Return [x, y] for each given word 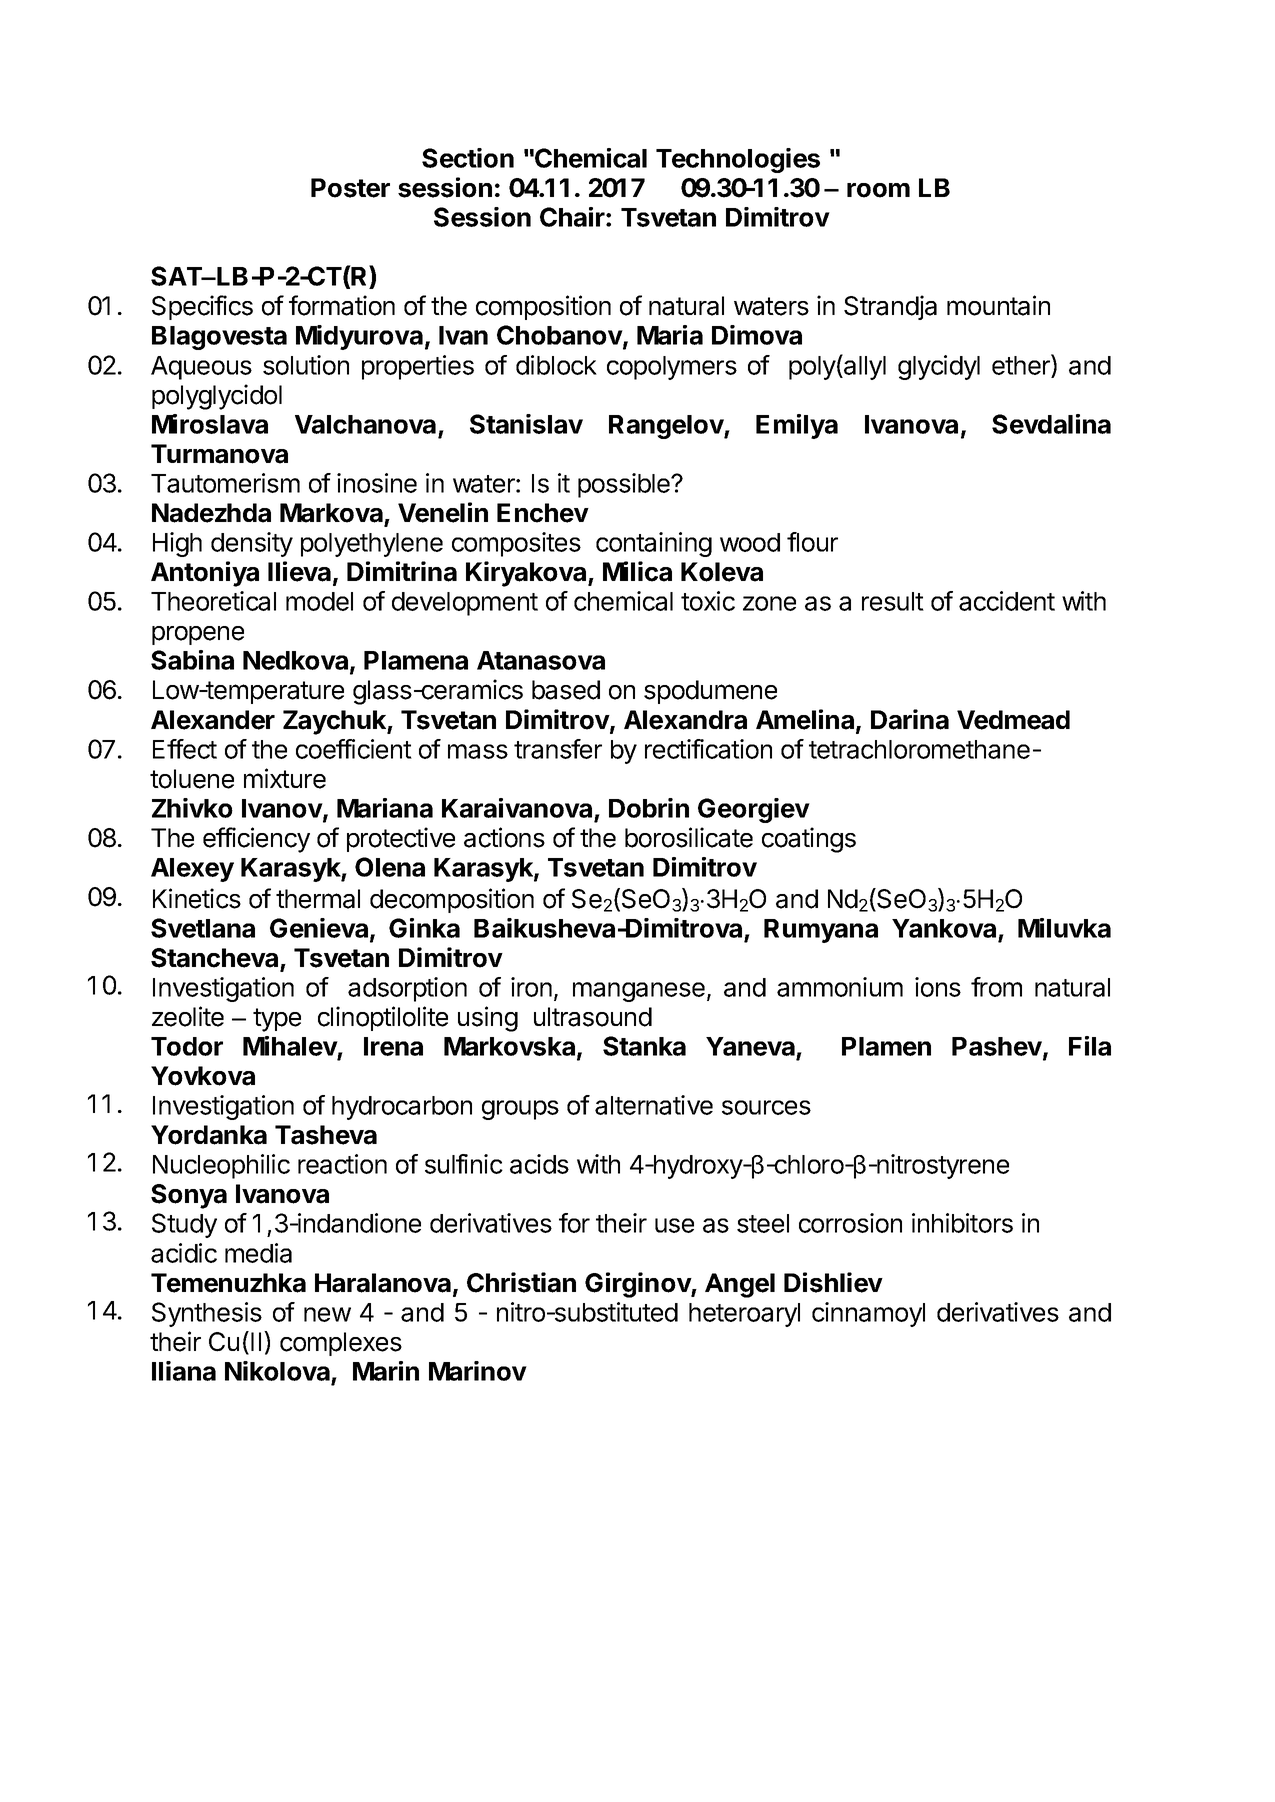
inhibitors [962, 1223]
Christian [521, 1282]
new [327, 1314]
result [893, 601]
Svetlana [203, 928]
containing [654, 544]
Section [468, 158]
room [878, 190]
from [996, 987]
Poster [350, 188]
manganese [639, 992]
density [252, 544]
